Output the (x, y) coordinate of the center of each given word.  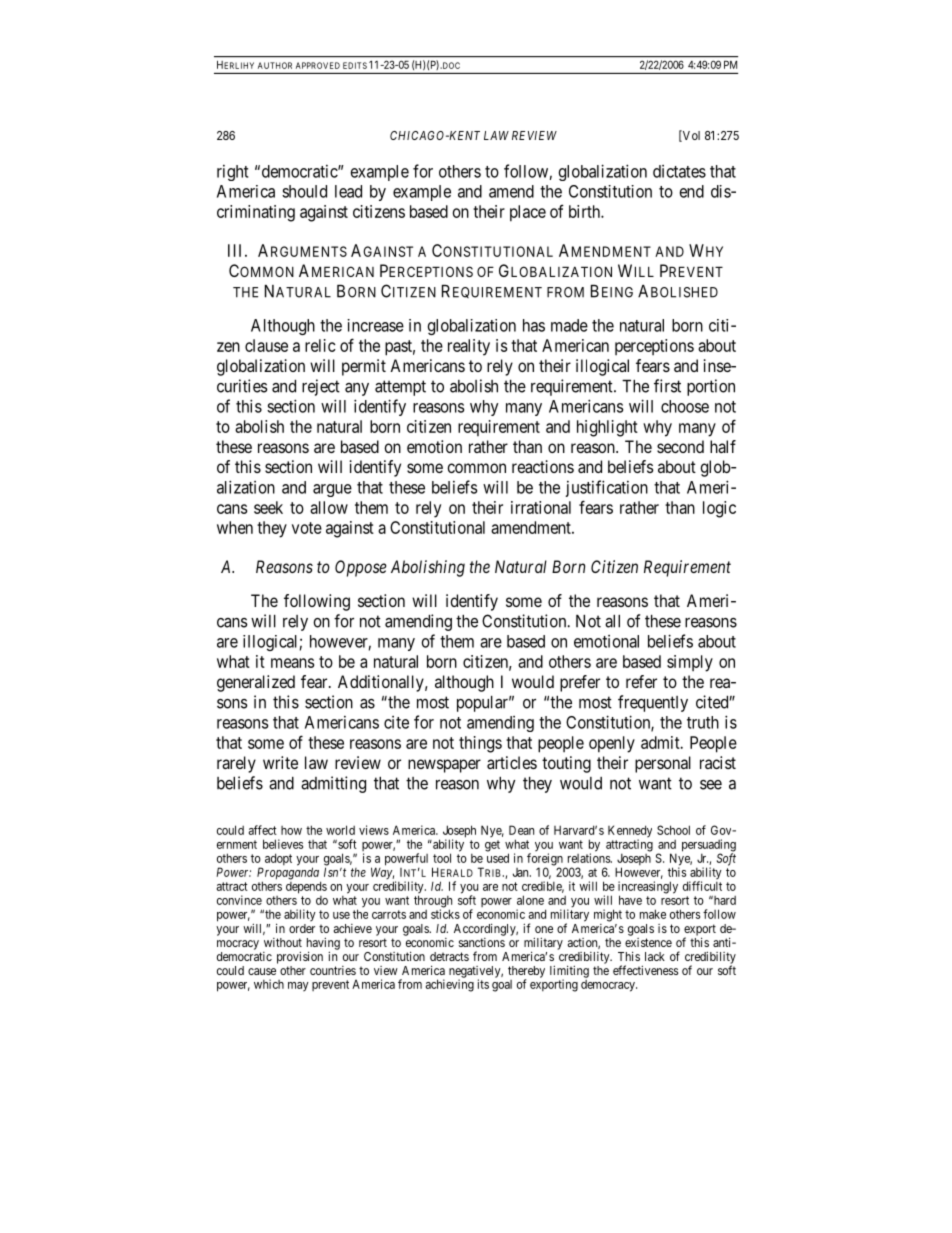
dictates (679, 171)
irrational (541, 507)
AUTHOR (275, 65)
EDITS (355, 65)
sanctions (482, 942)
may (298, 987)
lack (655, 956)
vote (307, 528)
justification (607, 488)
